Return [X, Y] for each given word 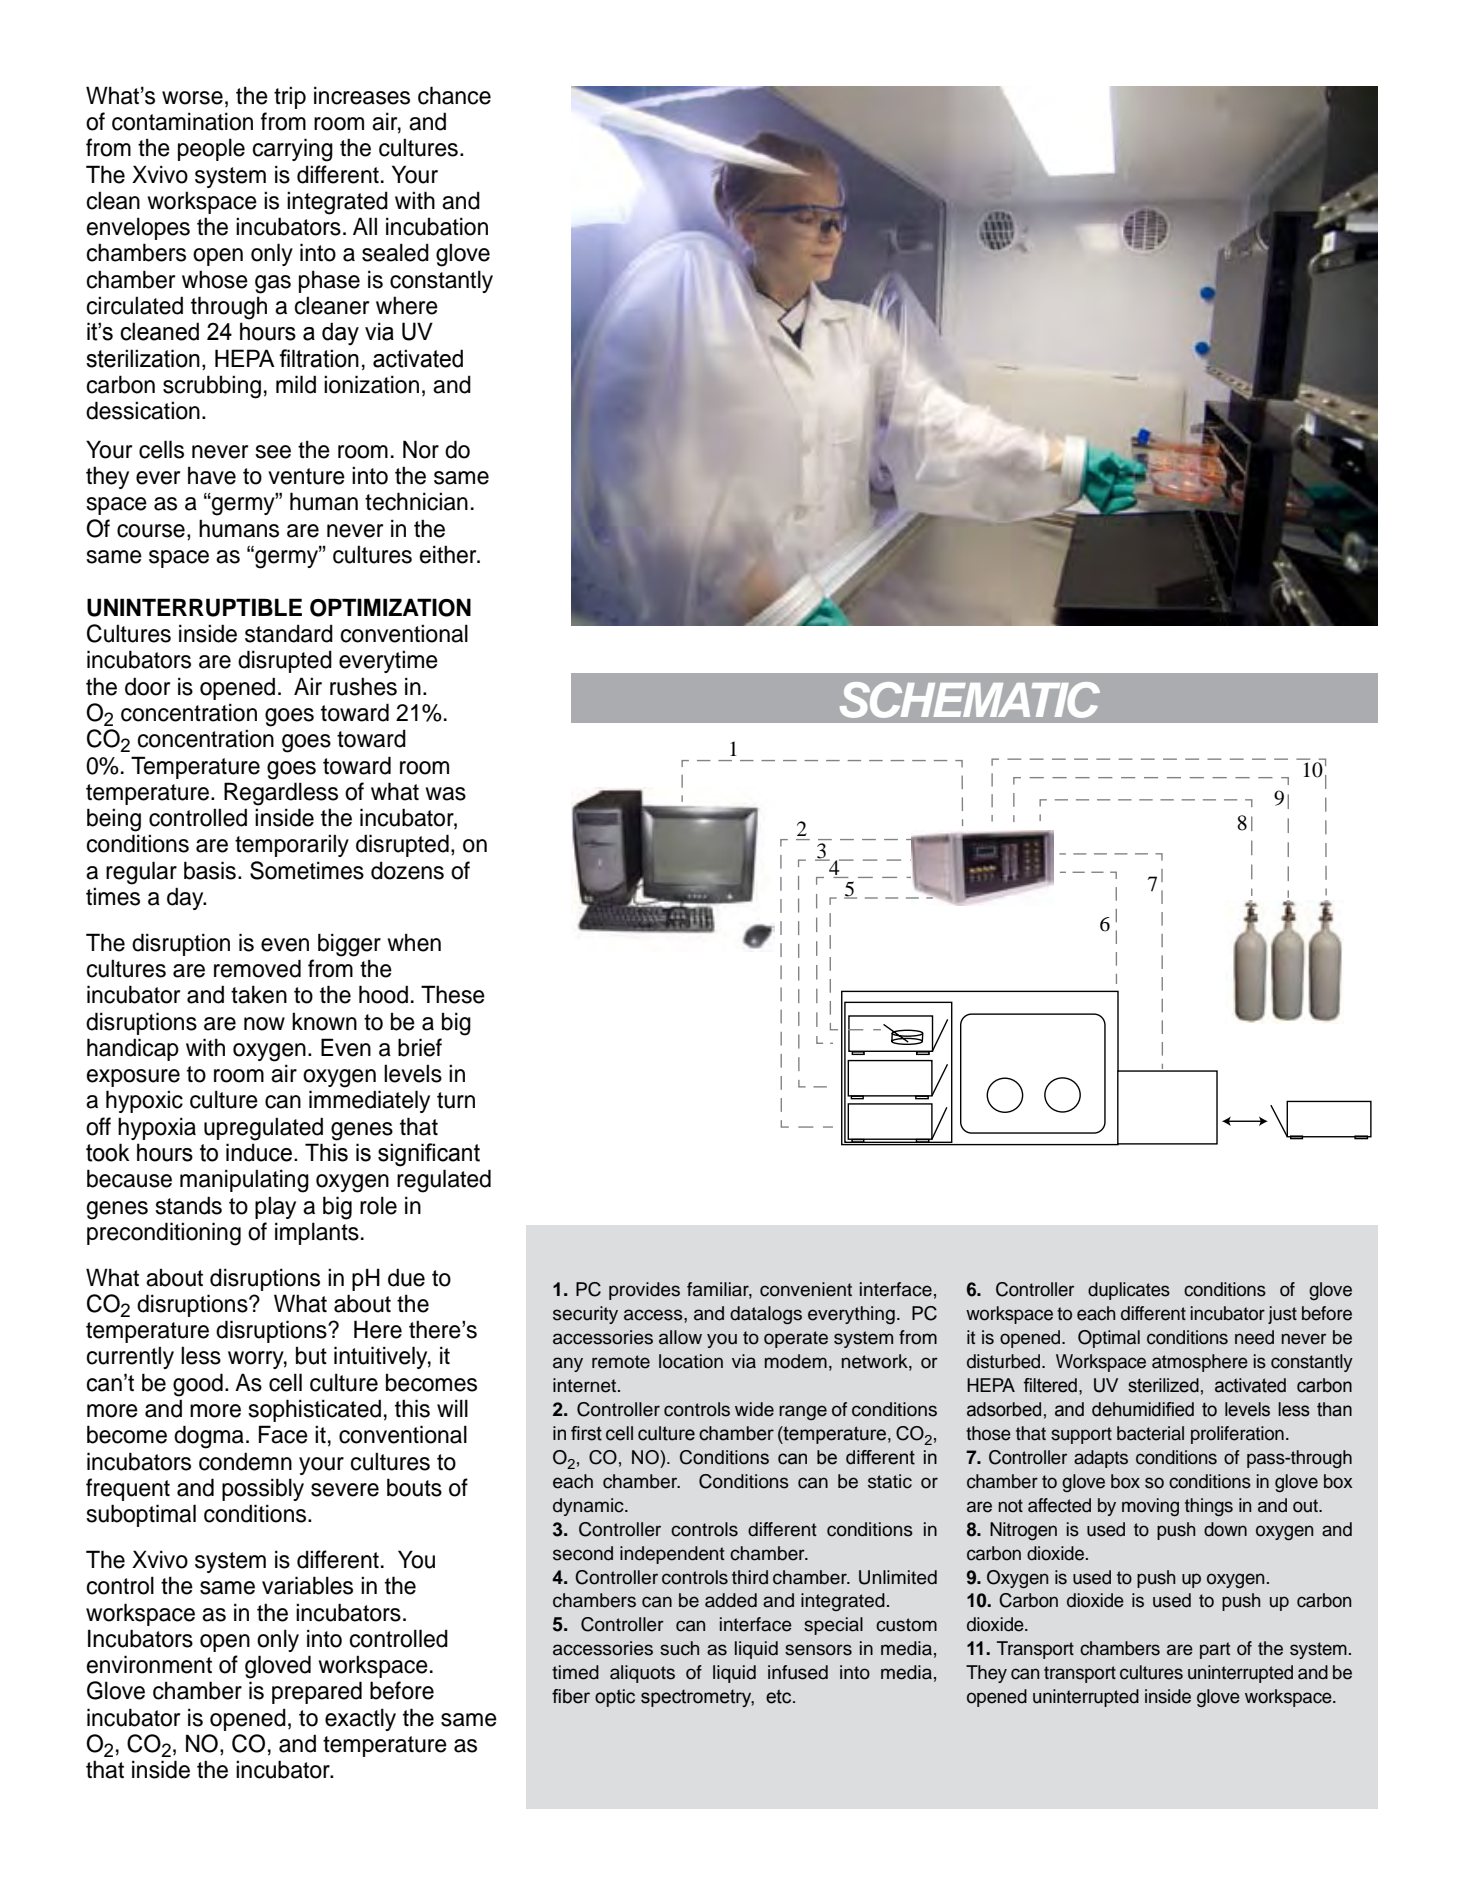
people [211, 149]
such [679, 1648]
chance [454, 95]
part [1215, 1650]
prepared [317, 1692]
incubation [437, 226]
